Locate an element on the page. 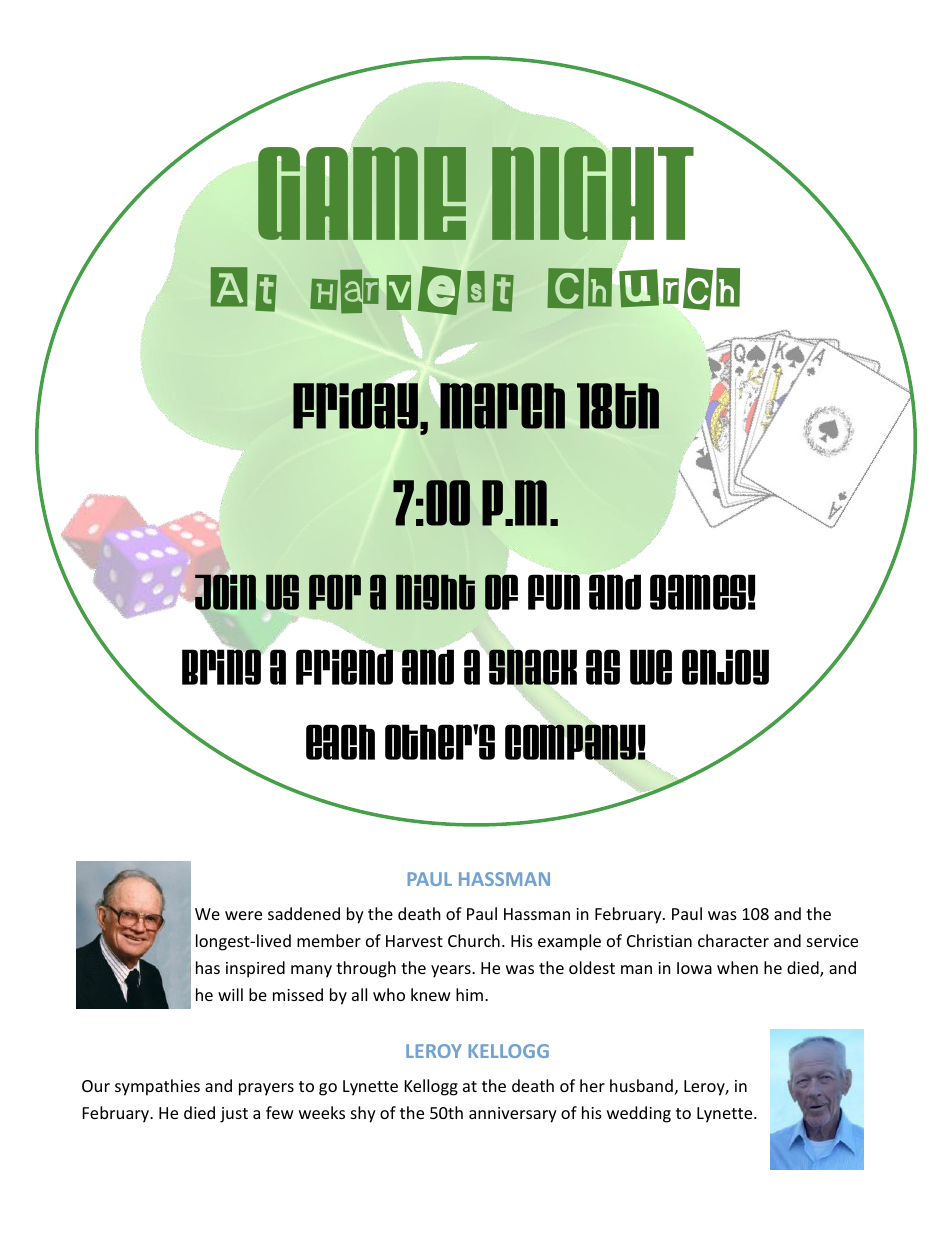 The image size is (952, 1233). friend is located at coordinates (346, 666).
